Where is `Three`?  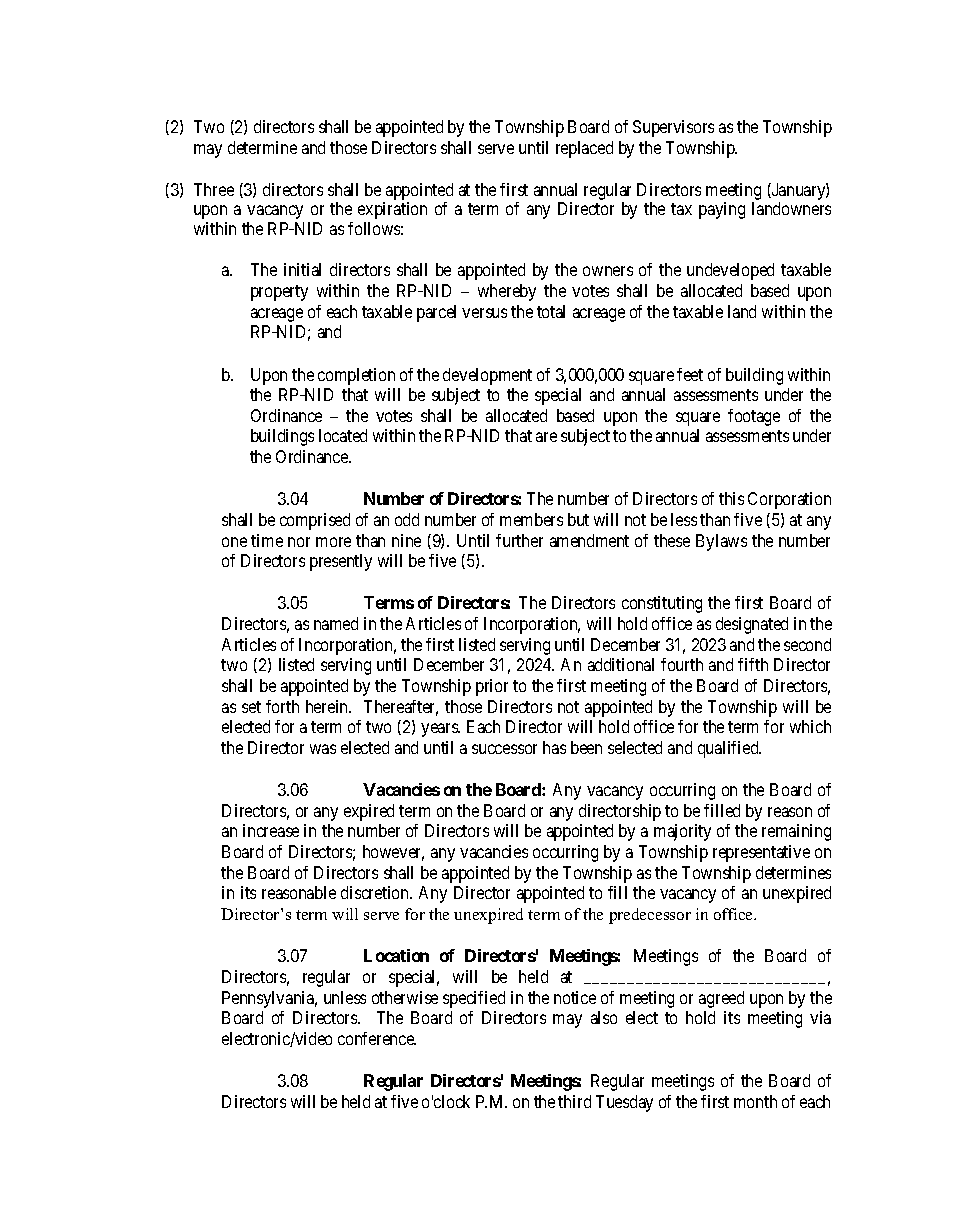
Three is located at coordinates (214, 189).
